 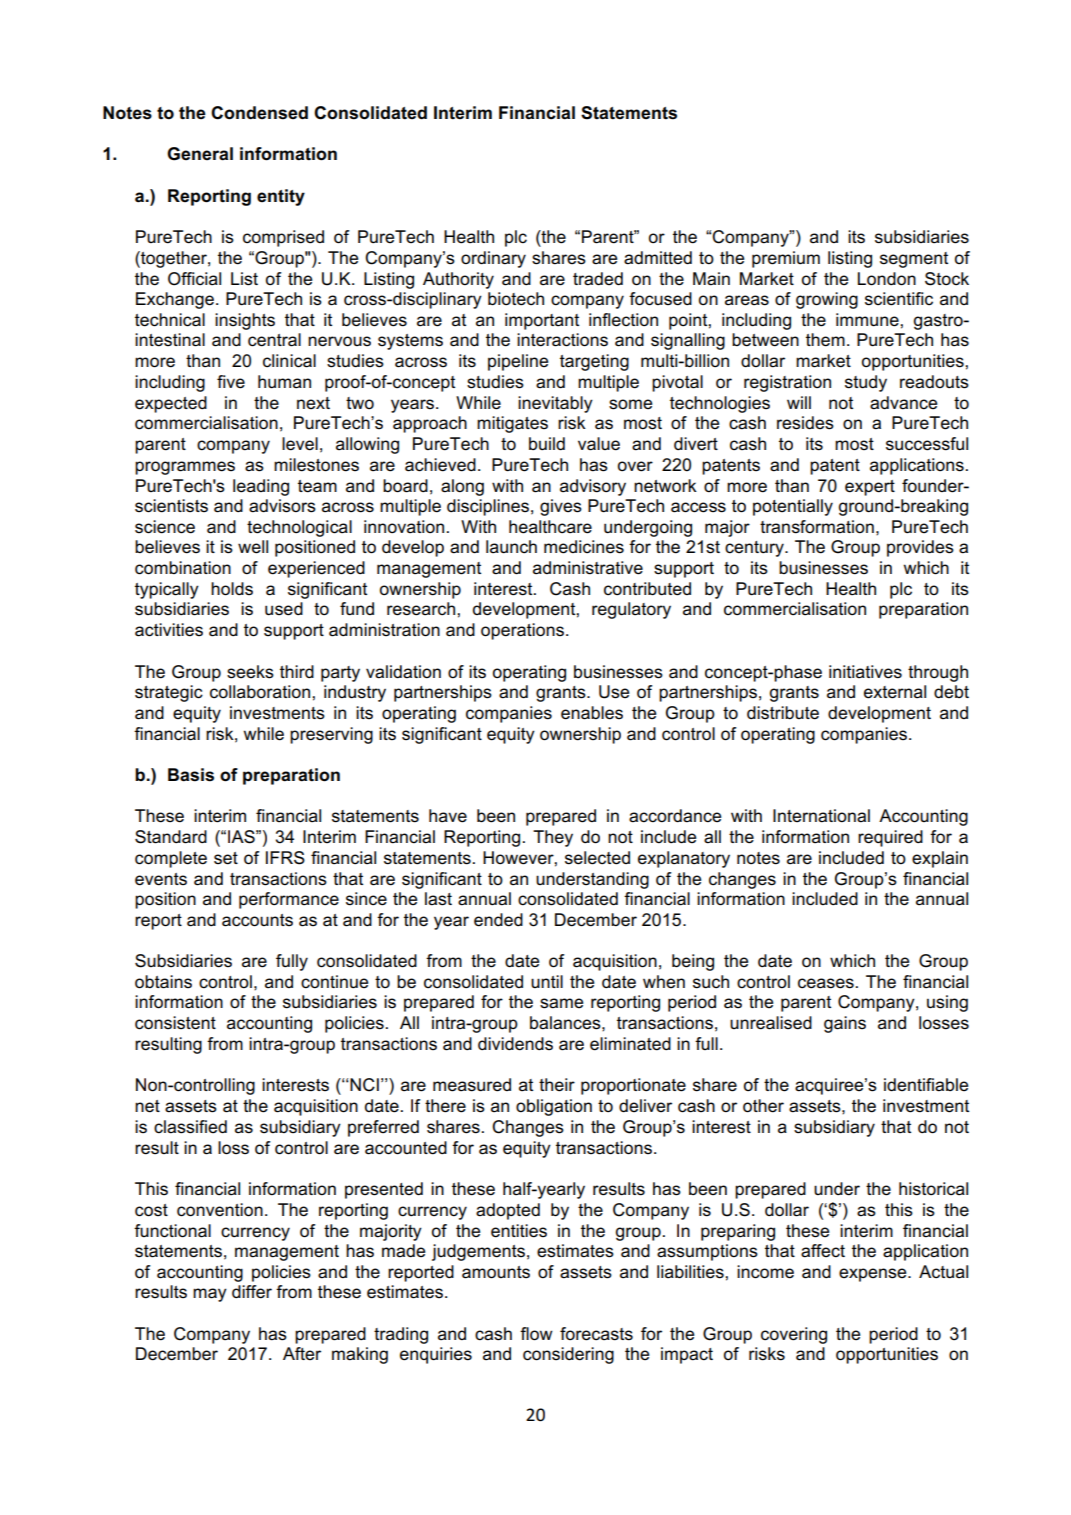 I want to click on classified, so click(x=190, y=1127).
